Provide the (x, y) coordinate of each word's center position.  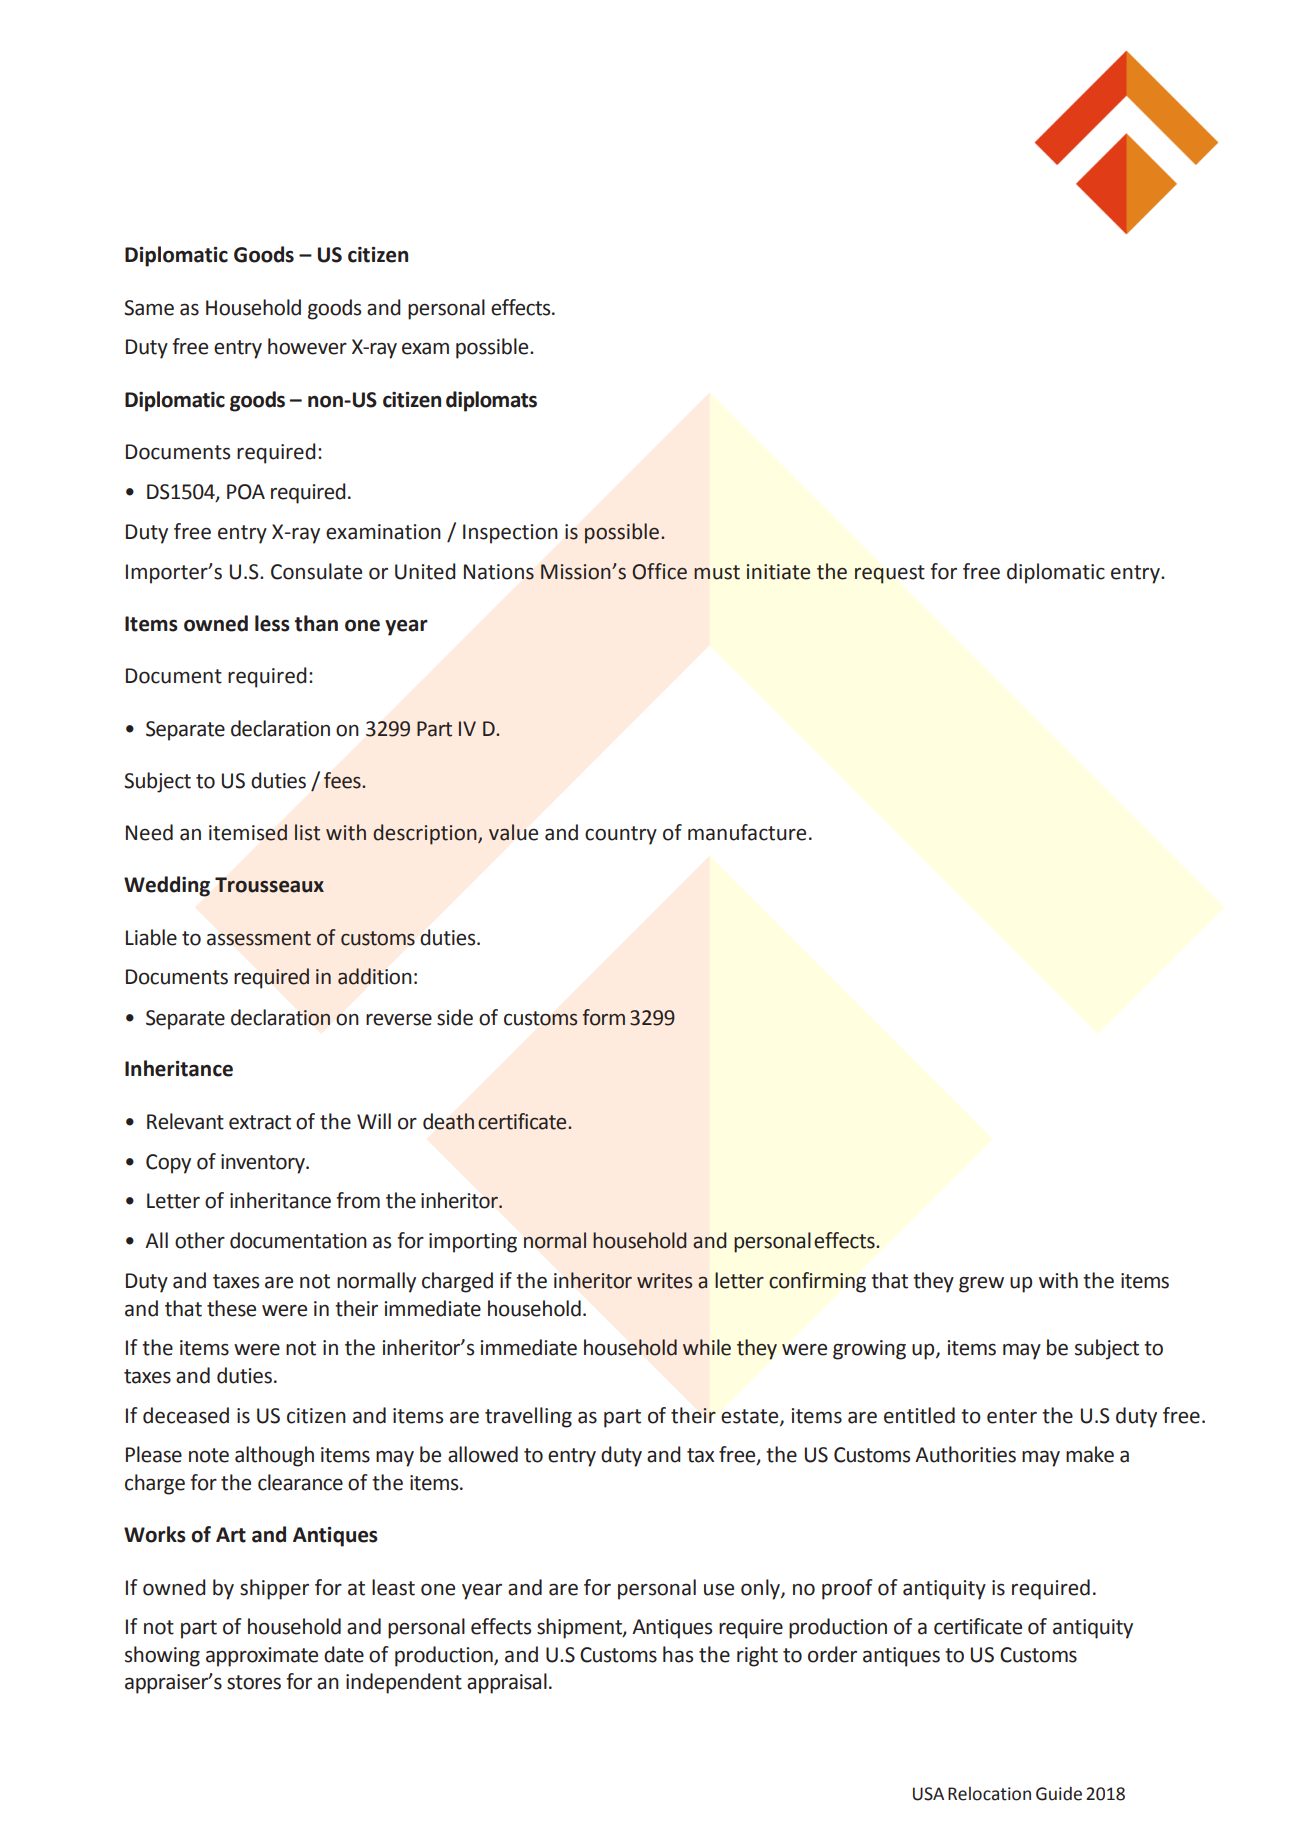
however (307, 346)
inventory (264, 1164)
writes (664, 1281)
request (890, 574)
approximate (262, 1657)
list (307, 832)
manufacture (747, 832)
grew (981, 1284)
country (621, 835)
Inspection (510, 534)
